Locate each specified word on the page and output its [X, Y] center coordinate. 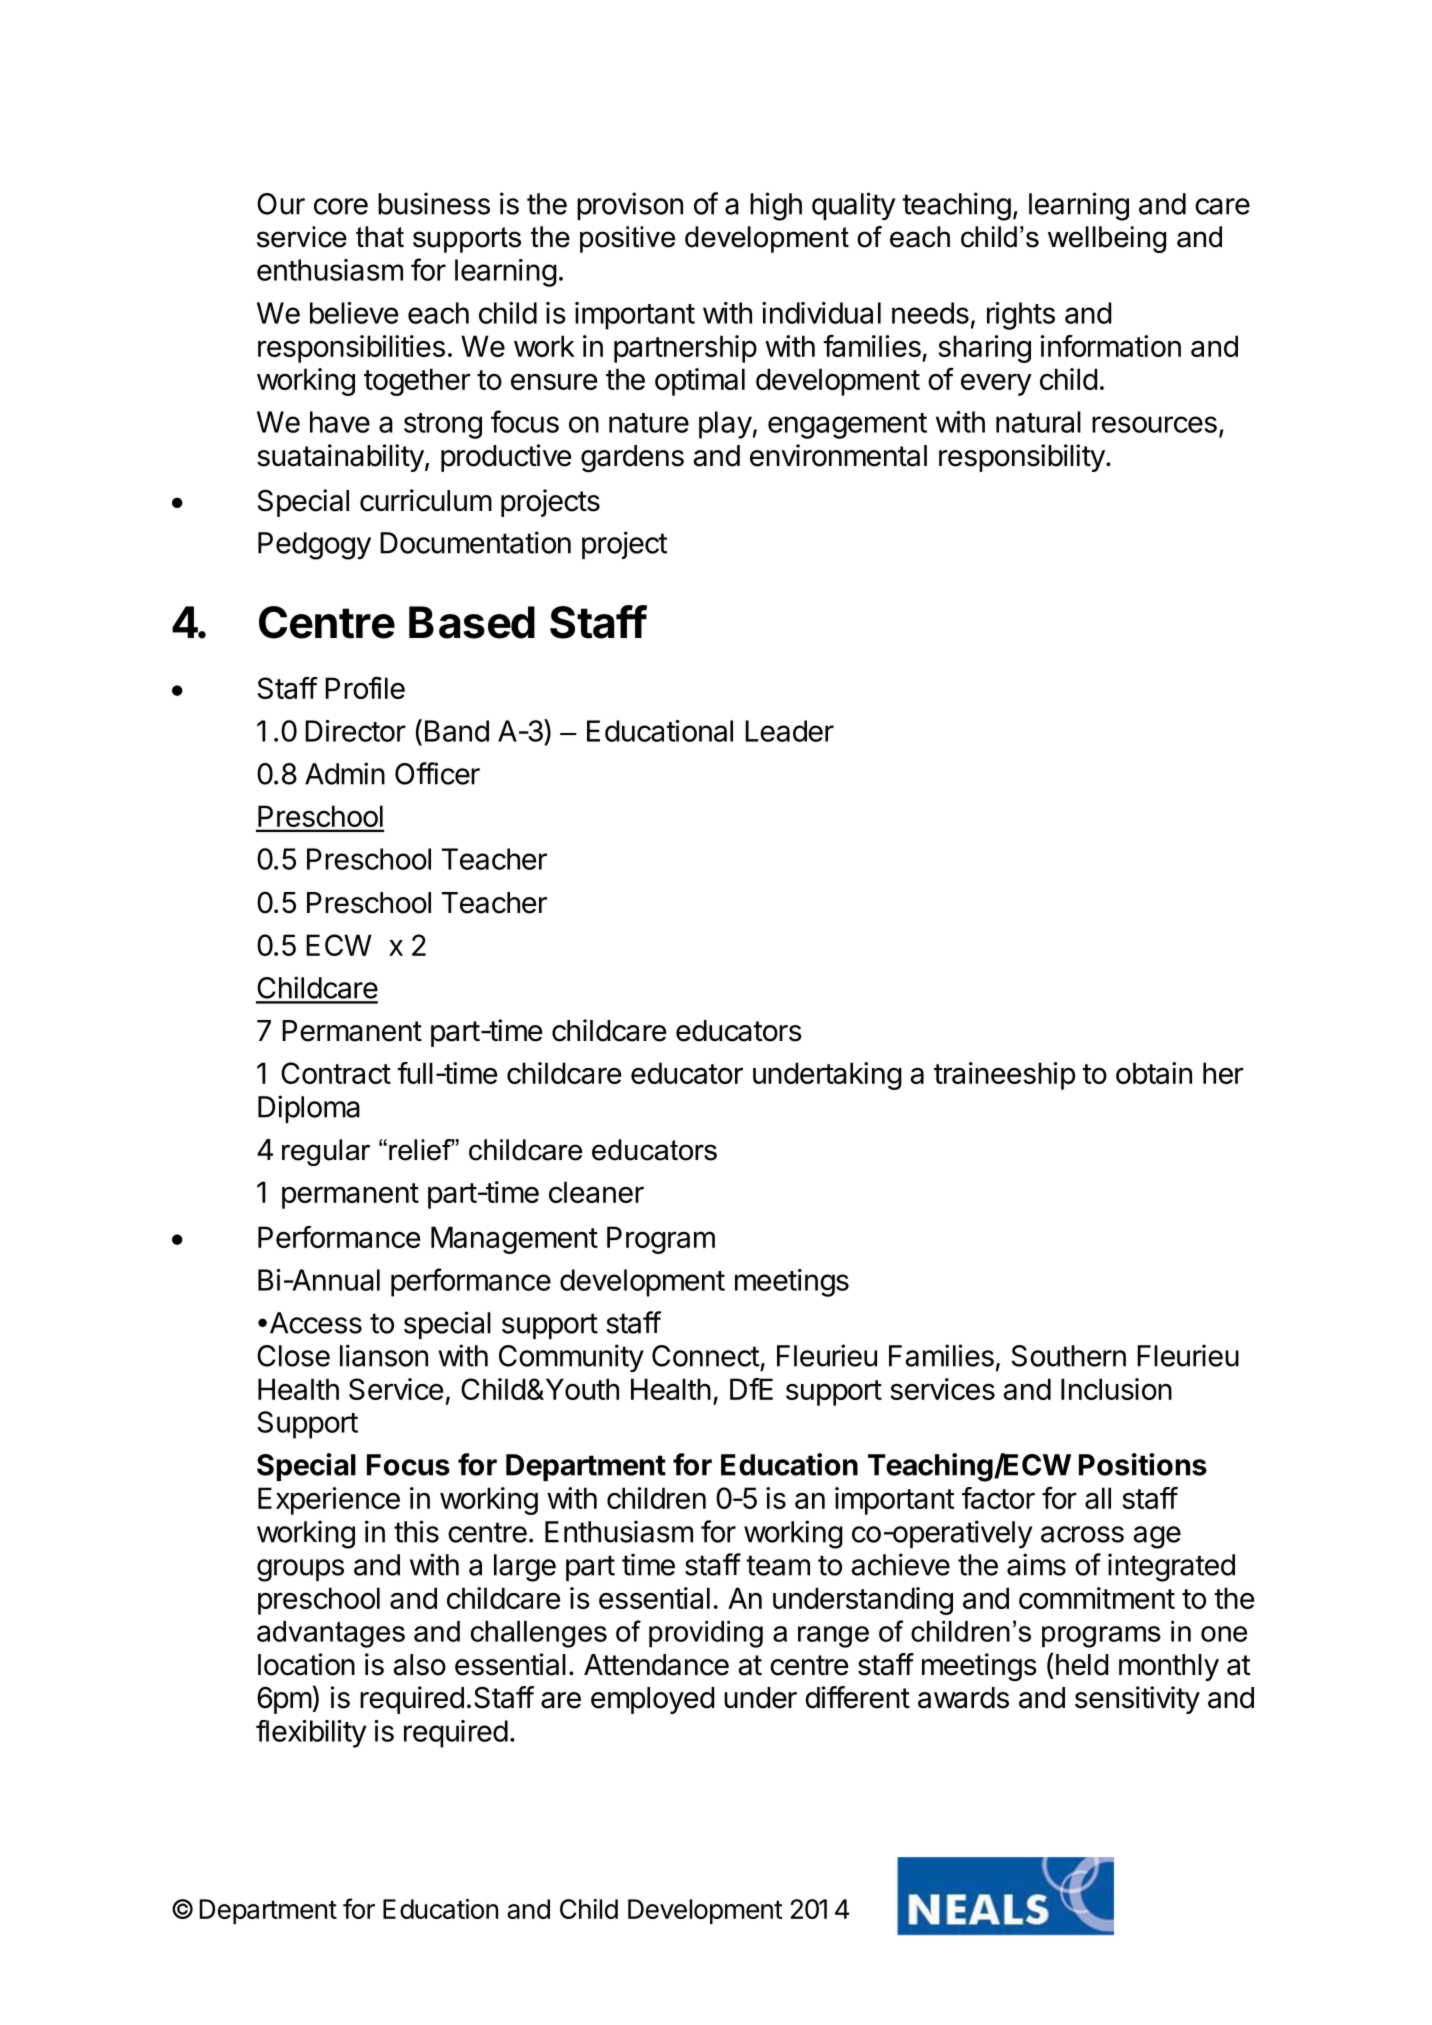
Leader [789, 731]
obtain [1154, 1073]
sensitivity [1137, 1700]
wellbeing [1107, 239]
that [380, 237]
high [776, 206]
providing [706, 1634]
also [419, 1665]
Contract [336, 1073]
